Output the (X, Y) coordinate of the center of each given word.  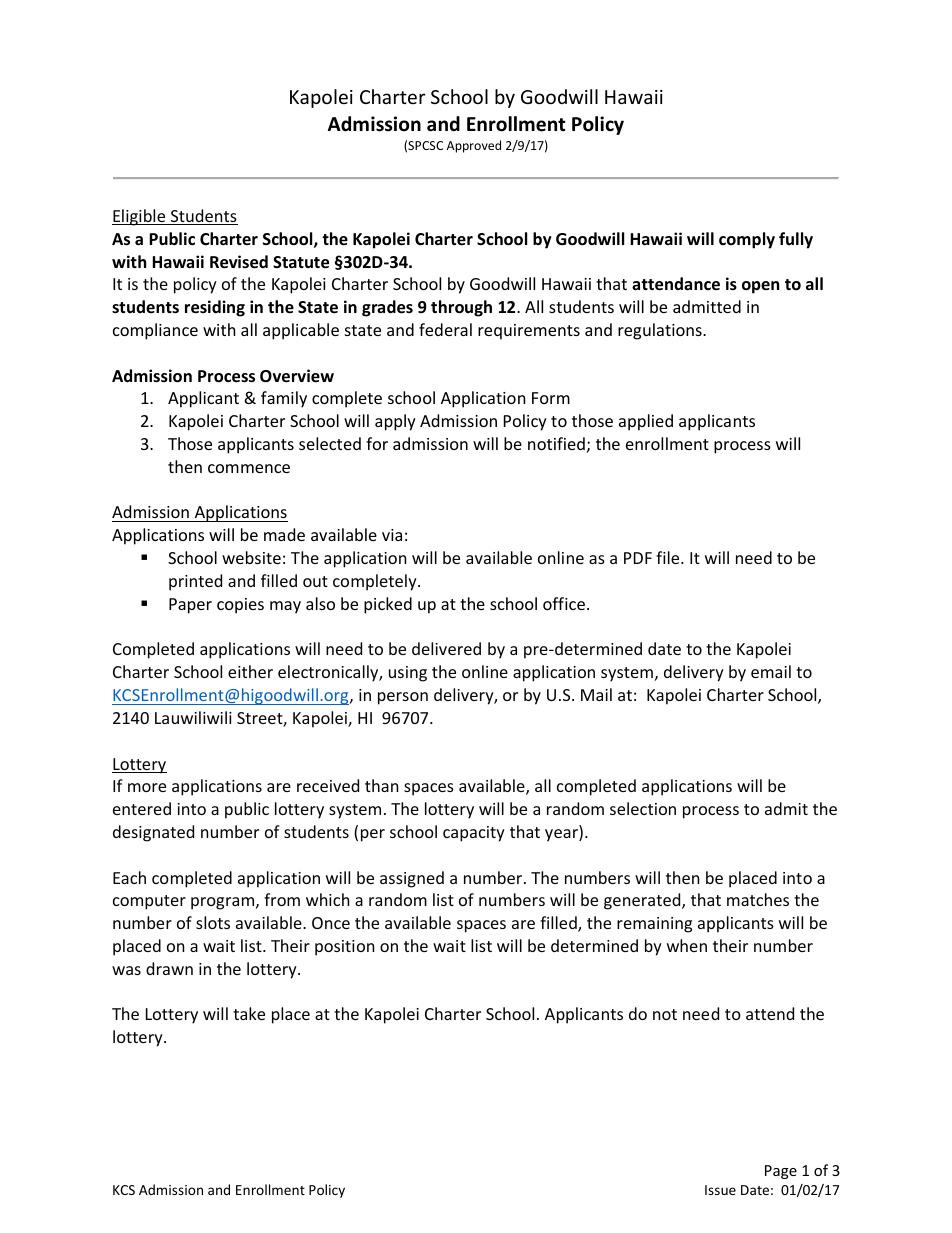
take (249, 1013)
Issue (720, 1190)
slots (213, 922)
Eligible (140, 217)
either (250, 671)
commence (249, 468)
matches (758, 899)
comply (747, 240)
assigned (412, 879)
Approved (474, 146)
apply (395, 422)
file (669, 557)
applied (646, 422)
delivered (446, 648)
